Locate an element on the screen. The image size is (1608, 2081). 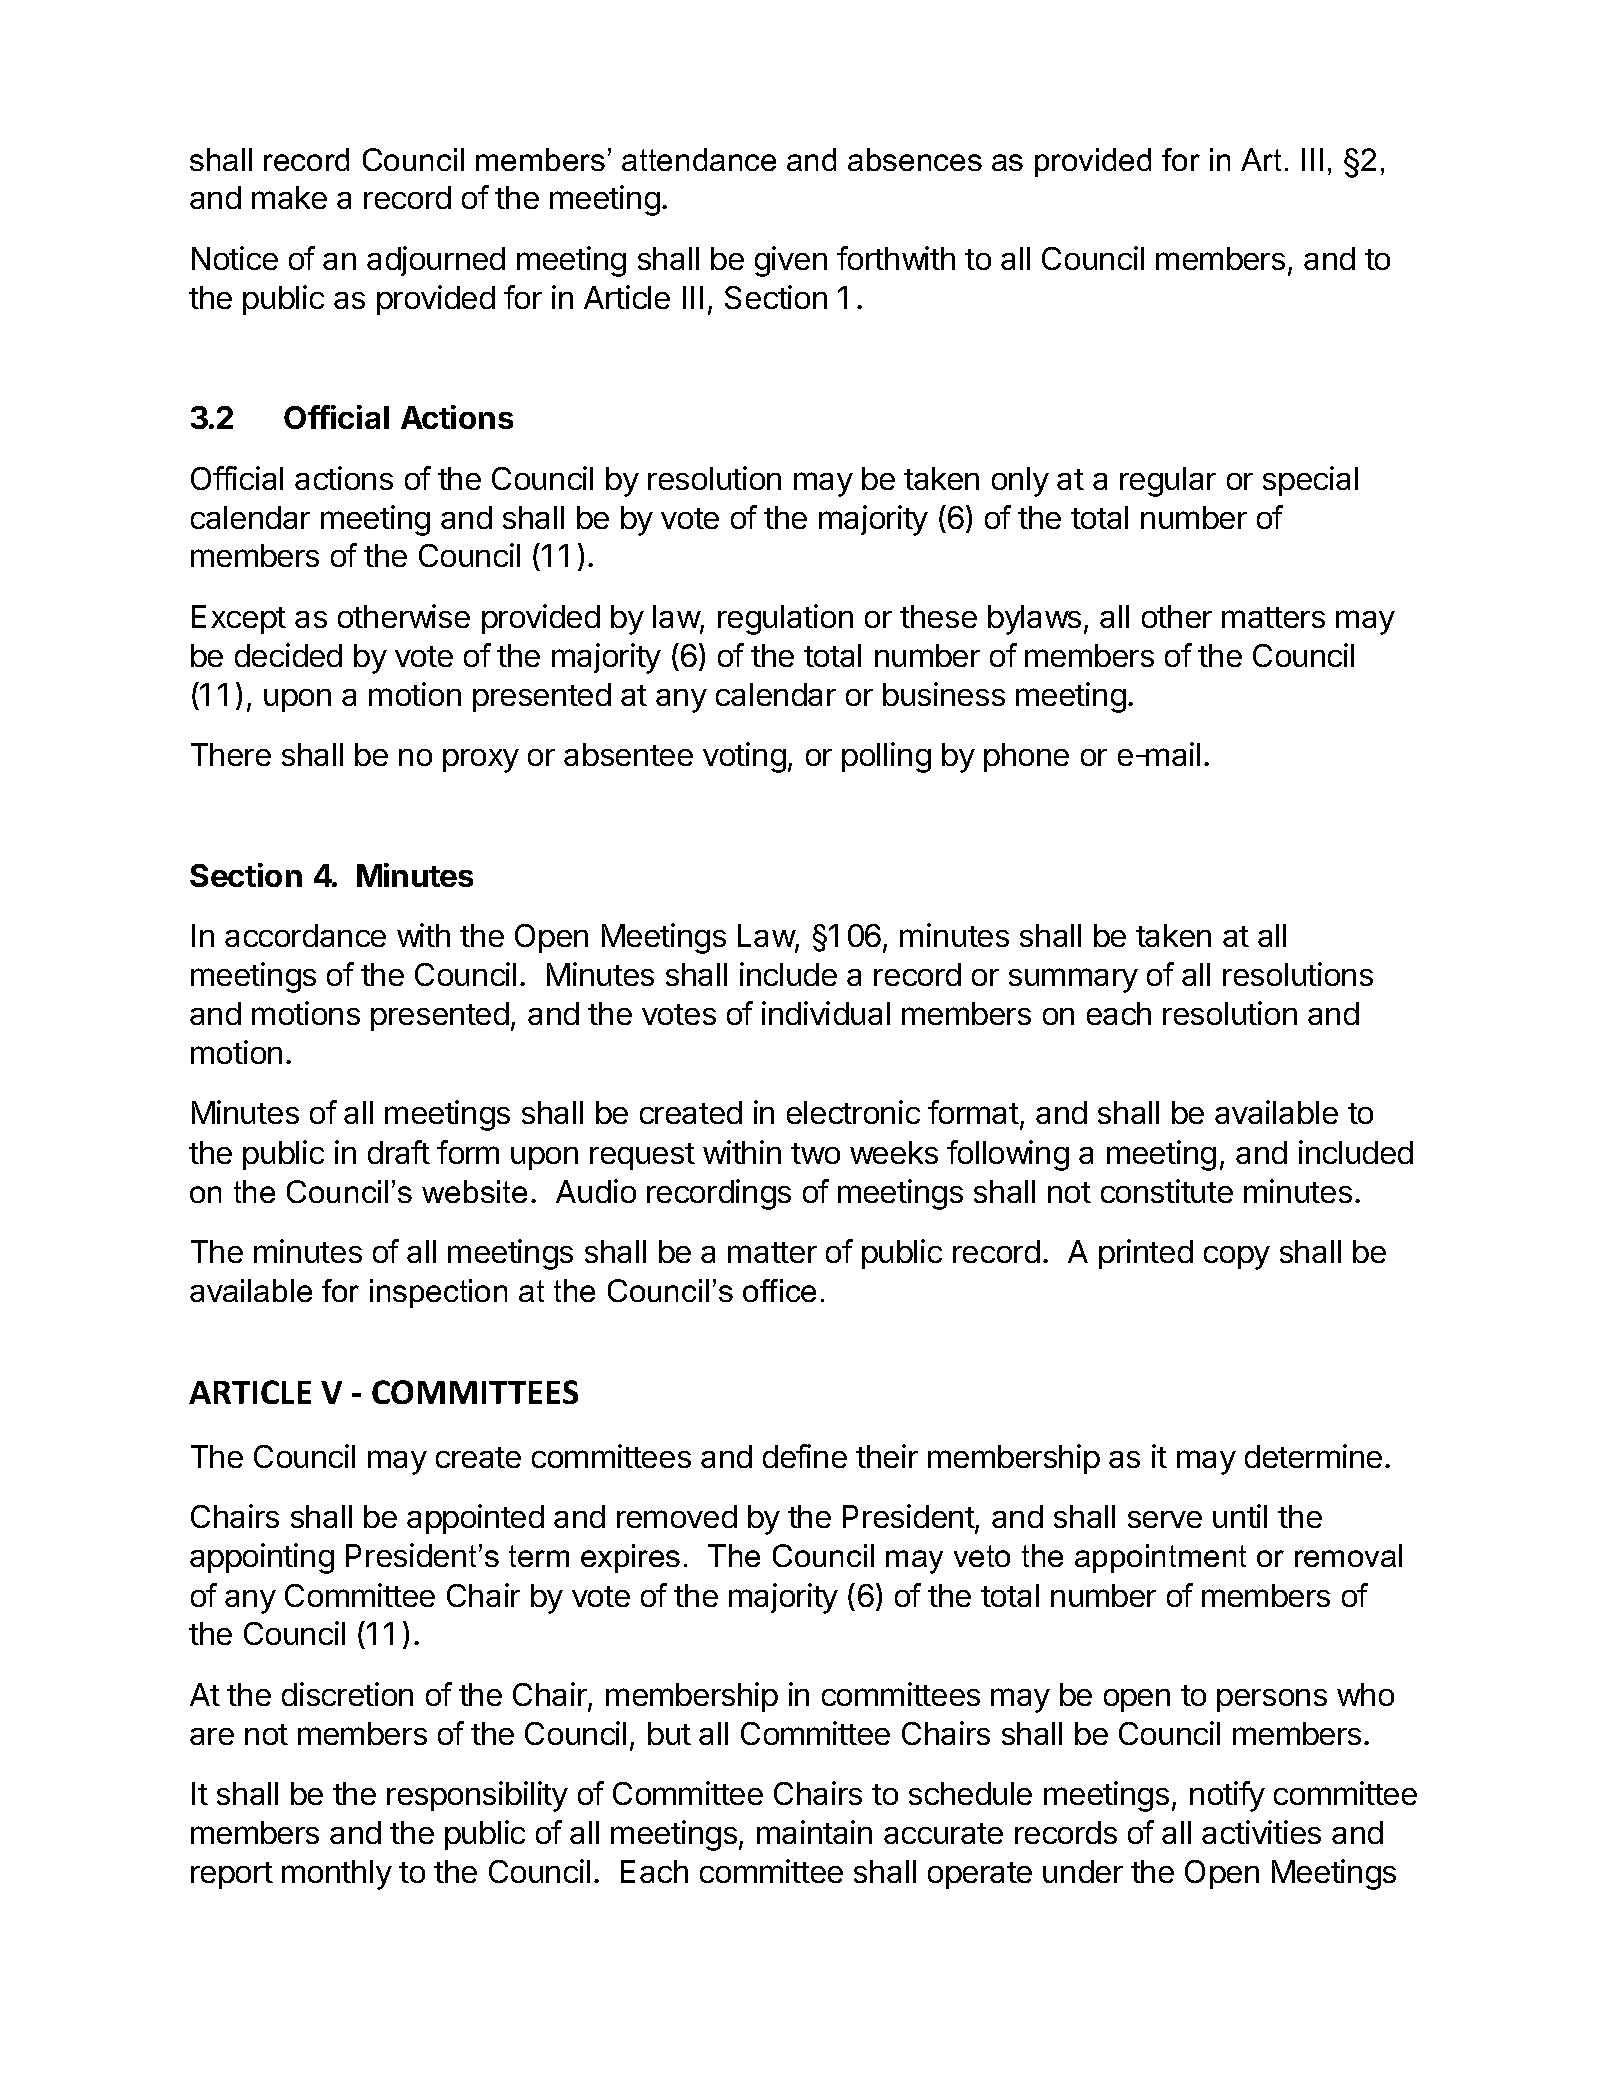
given is located at coordinates (791, 261).
